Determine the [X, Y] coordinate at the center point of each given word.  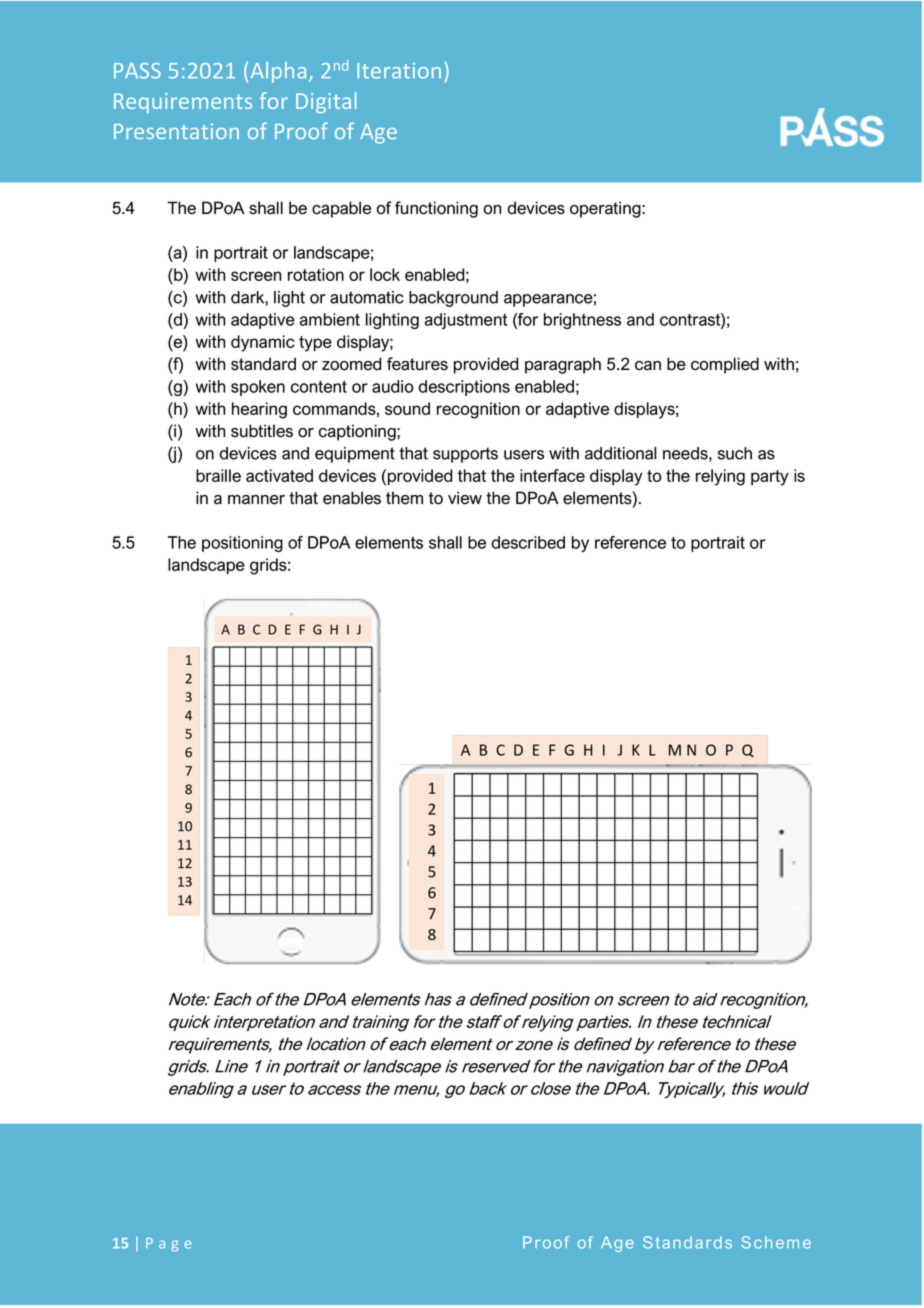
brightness [582, 321]
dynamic [263, 343]
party [770, 478]
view [465, 498]
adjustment [466, 321]
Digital [326, 102]
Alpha [278, 72]
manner [256, 500]
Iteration [399, 71]
